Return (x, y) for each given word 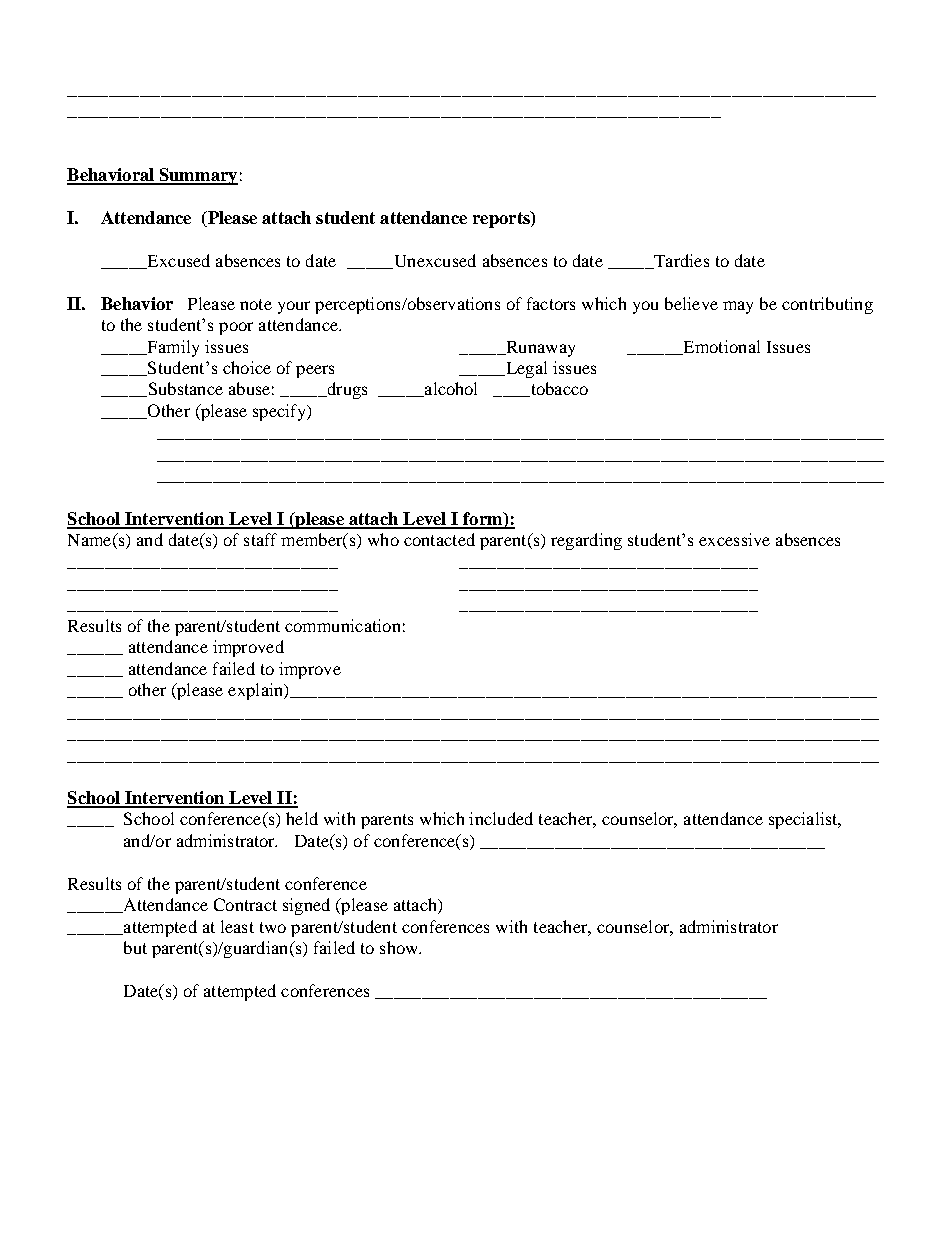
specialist (804, 820)
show (400, 947)
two (273, 927)
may (738, 307)
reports (502, 219)
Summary (197, 176)
